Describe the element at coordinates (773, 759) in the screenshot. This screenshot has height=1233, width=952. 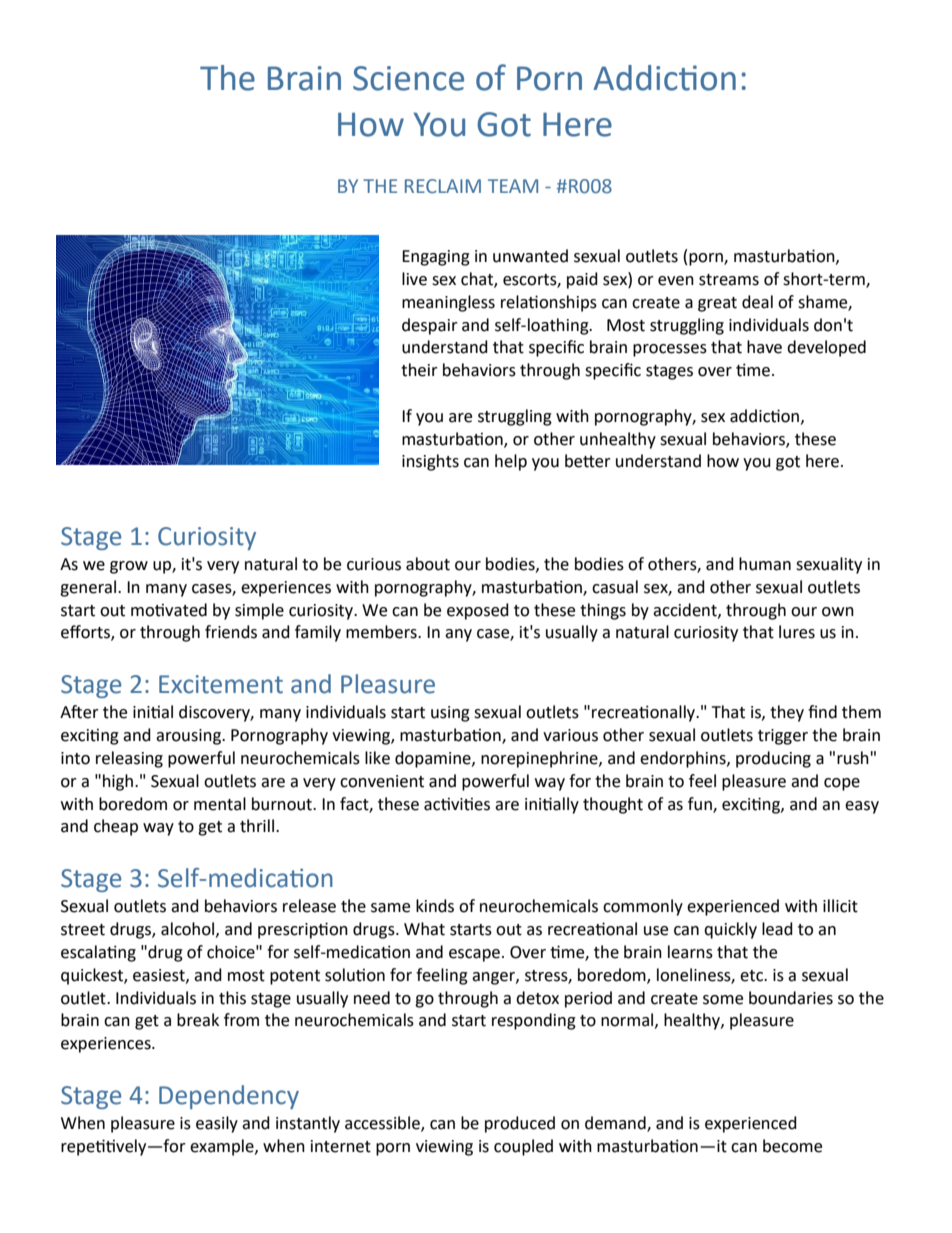
I see `producing` at that location.
